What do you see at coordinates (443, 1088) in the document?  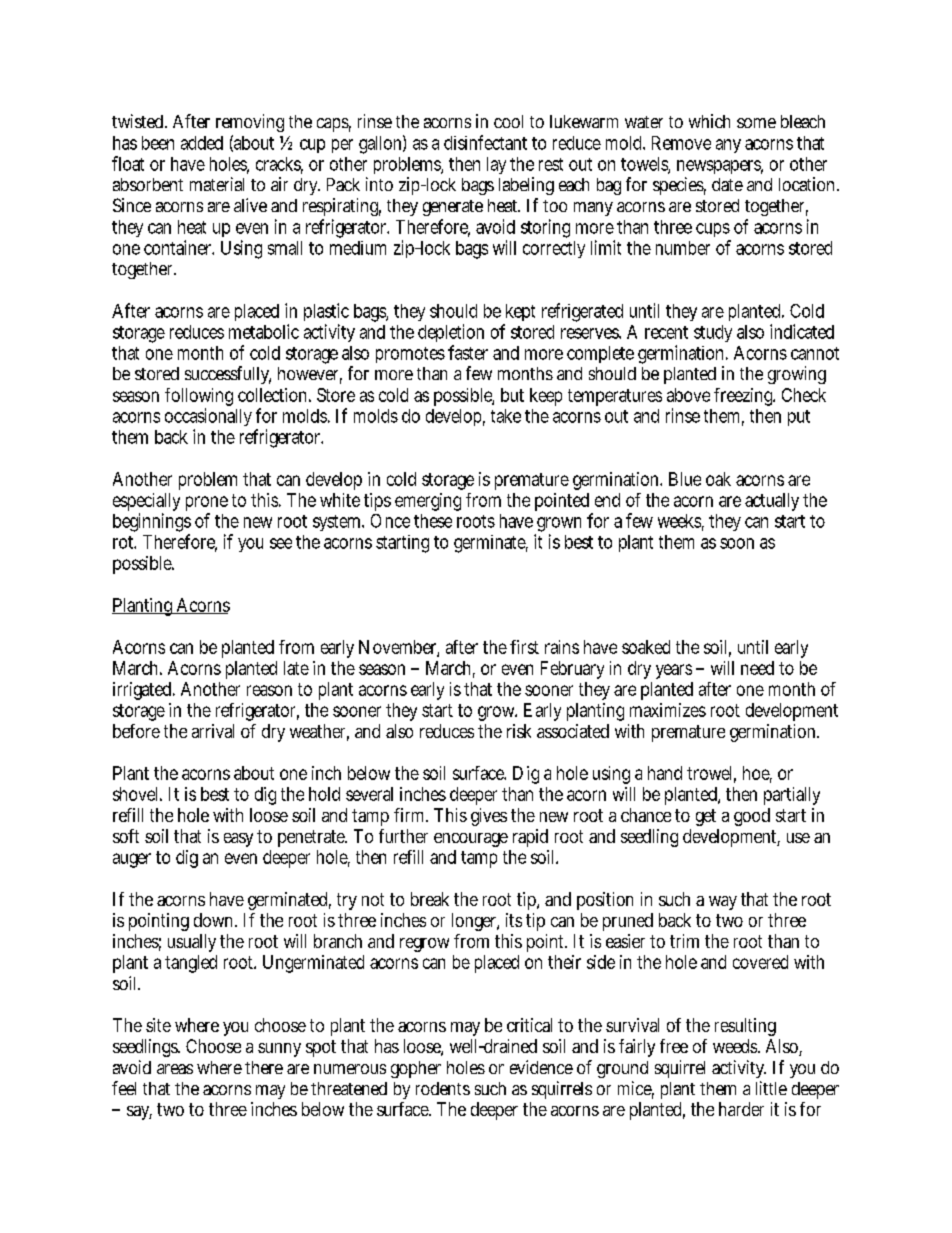 I see `rodents` at bounding box center [443, 1088].
